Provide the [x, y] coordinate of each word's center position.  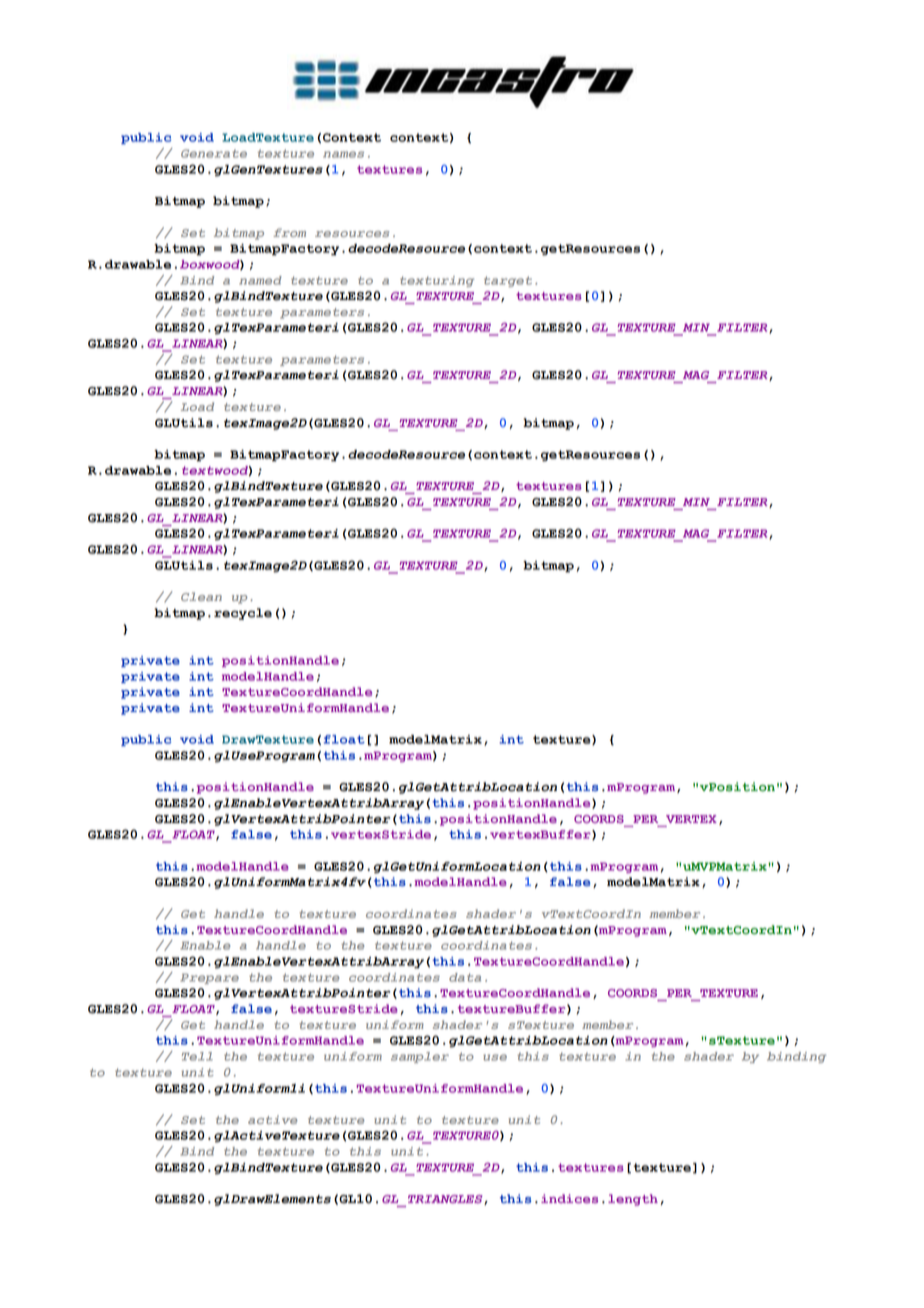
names [343, 154]
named [260, 280]
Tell [197, 1056]
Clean [201, 596]
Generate [214, 153]
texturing [437, 281]
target [508, 281]
